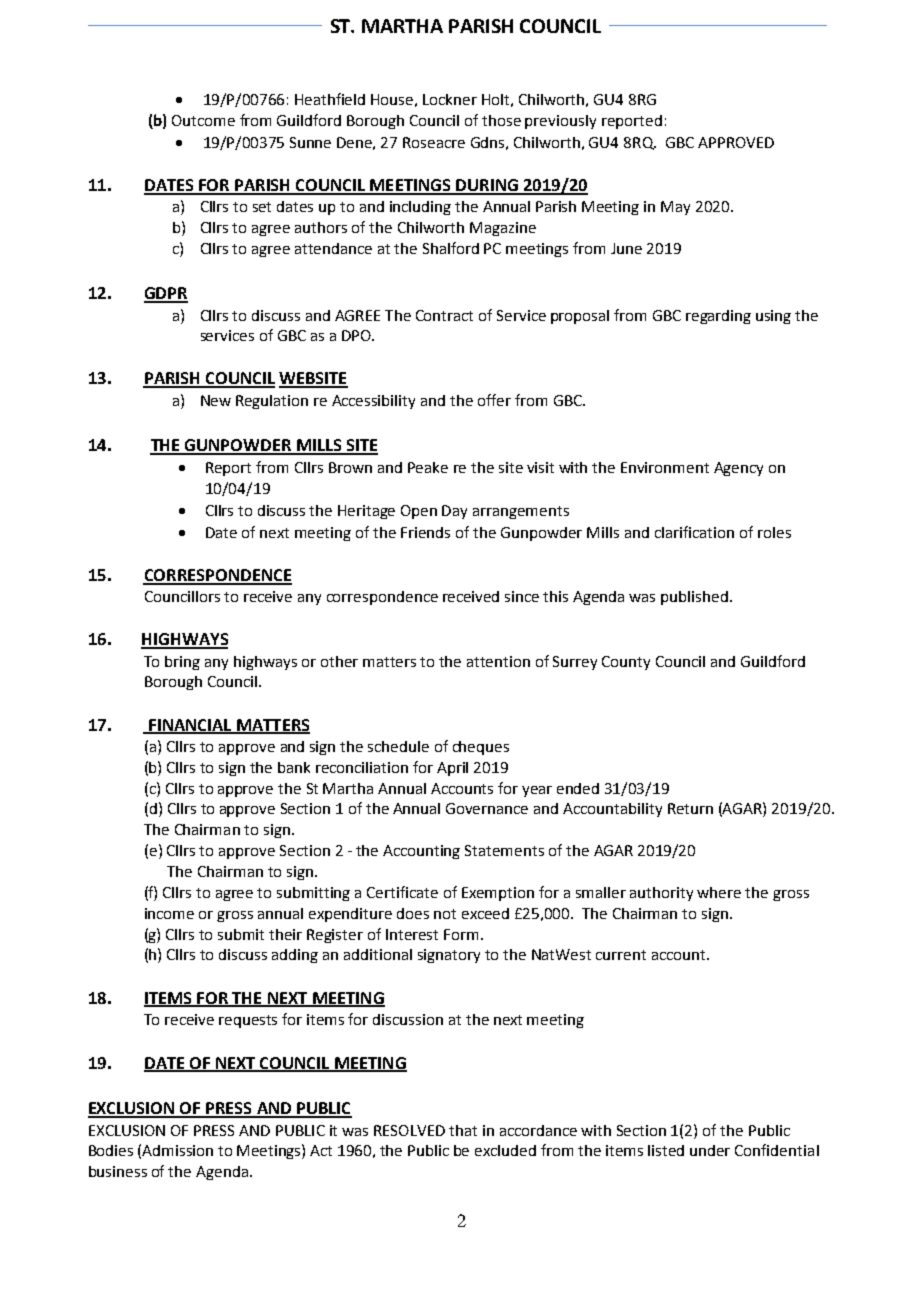 Image resolution: width=924 pixels, height=1308 pixels. I want to click on Admission, so click(177, 1150).
